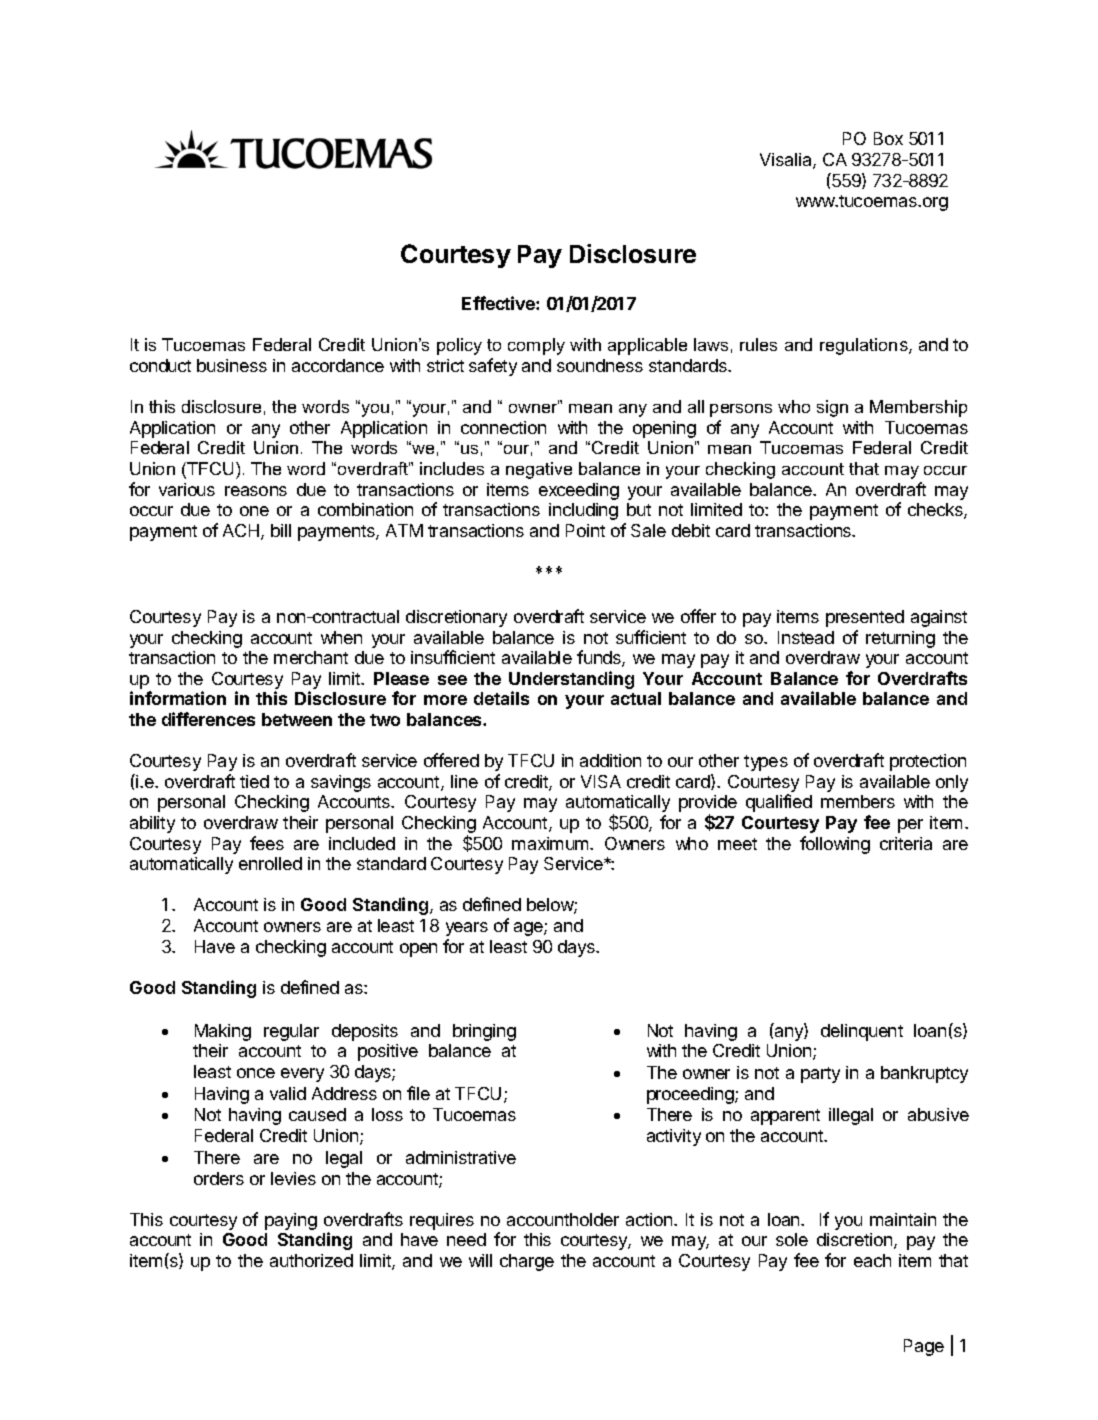  What do you see at coordinates (536, 346) in the screenshot?
I see `comply` at bounding box center [536, 346].
